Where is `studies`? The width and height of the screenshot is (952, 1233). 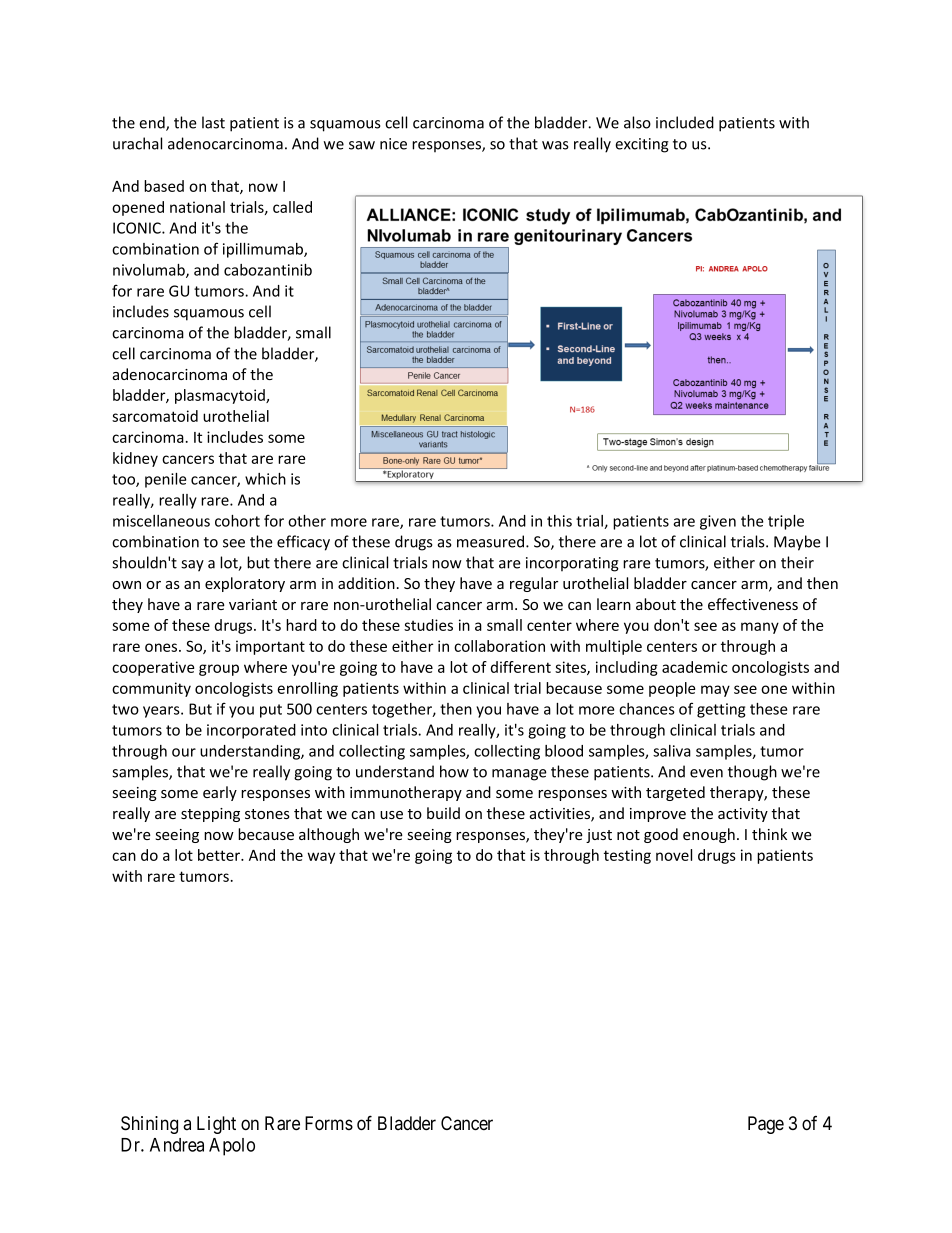
studies is located at coordinates (428, 625).
